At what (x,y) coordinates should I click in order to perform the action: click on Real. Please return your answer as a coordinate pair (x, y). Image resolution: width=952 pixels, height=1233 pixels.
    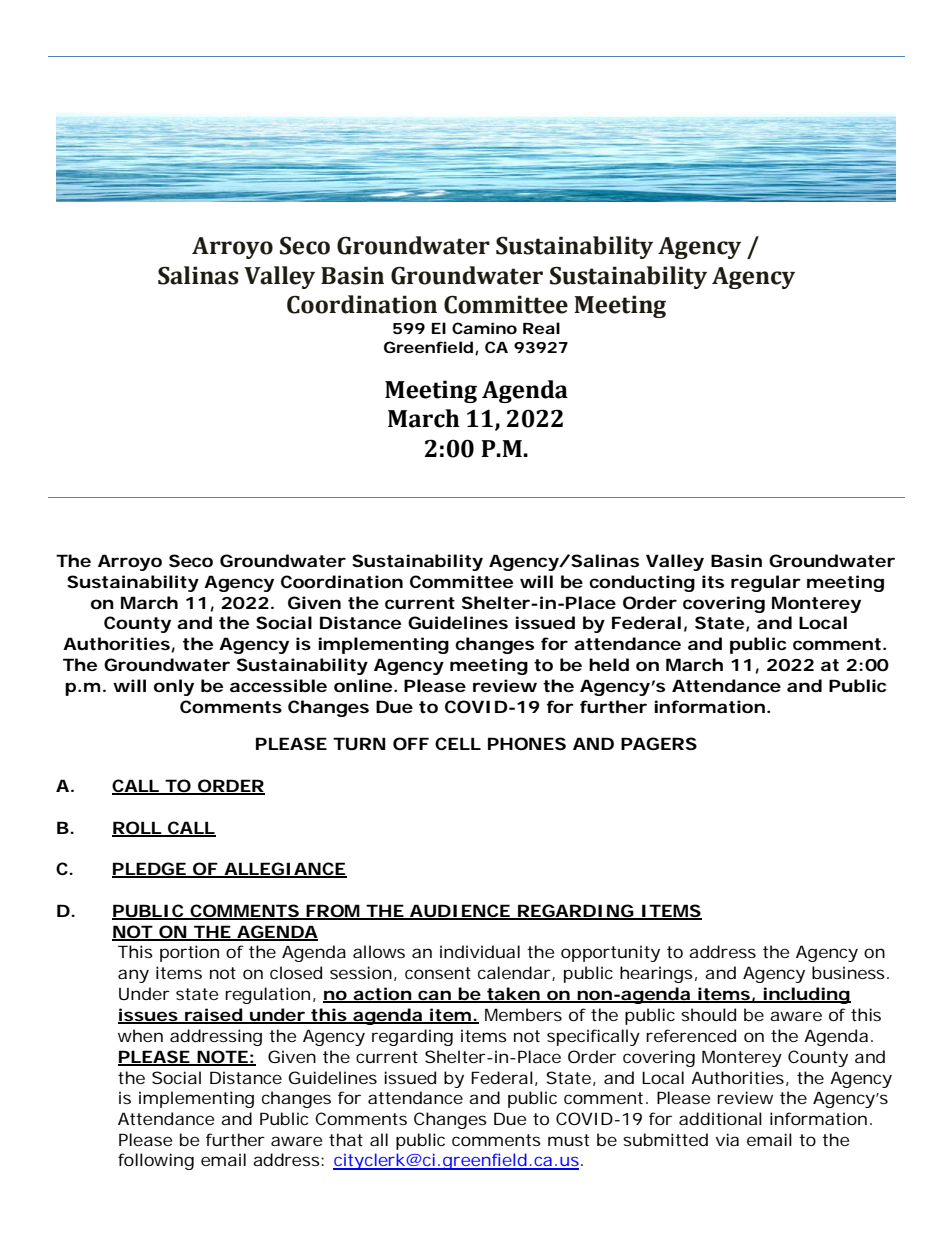
    Looking at the image, I should click on (541, 328).
